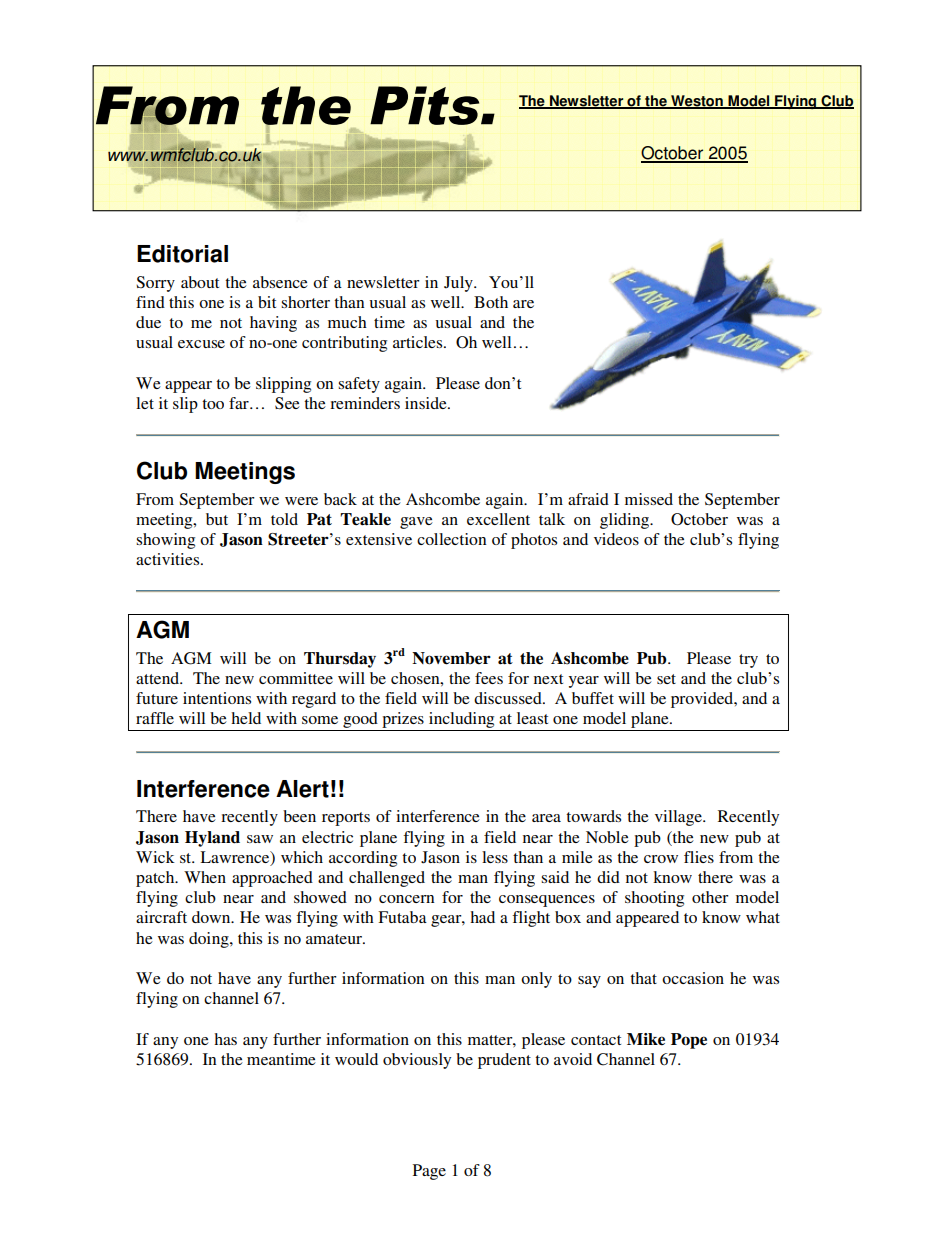 The width and height of the screenshot is (952, 1233). Describe the element at coordinates (697, 101) in the screenshot. I see `Weston` at that location.
